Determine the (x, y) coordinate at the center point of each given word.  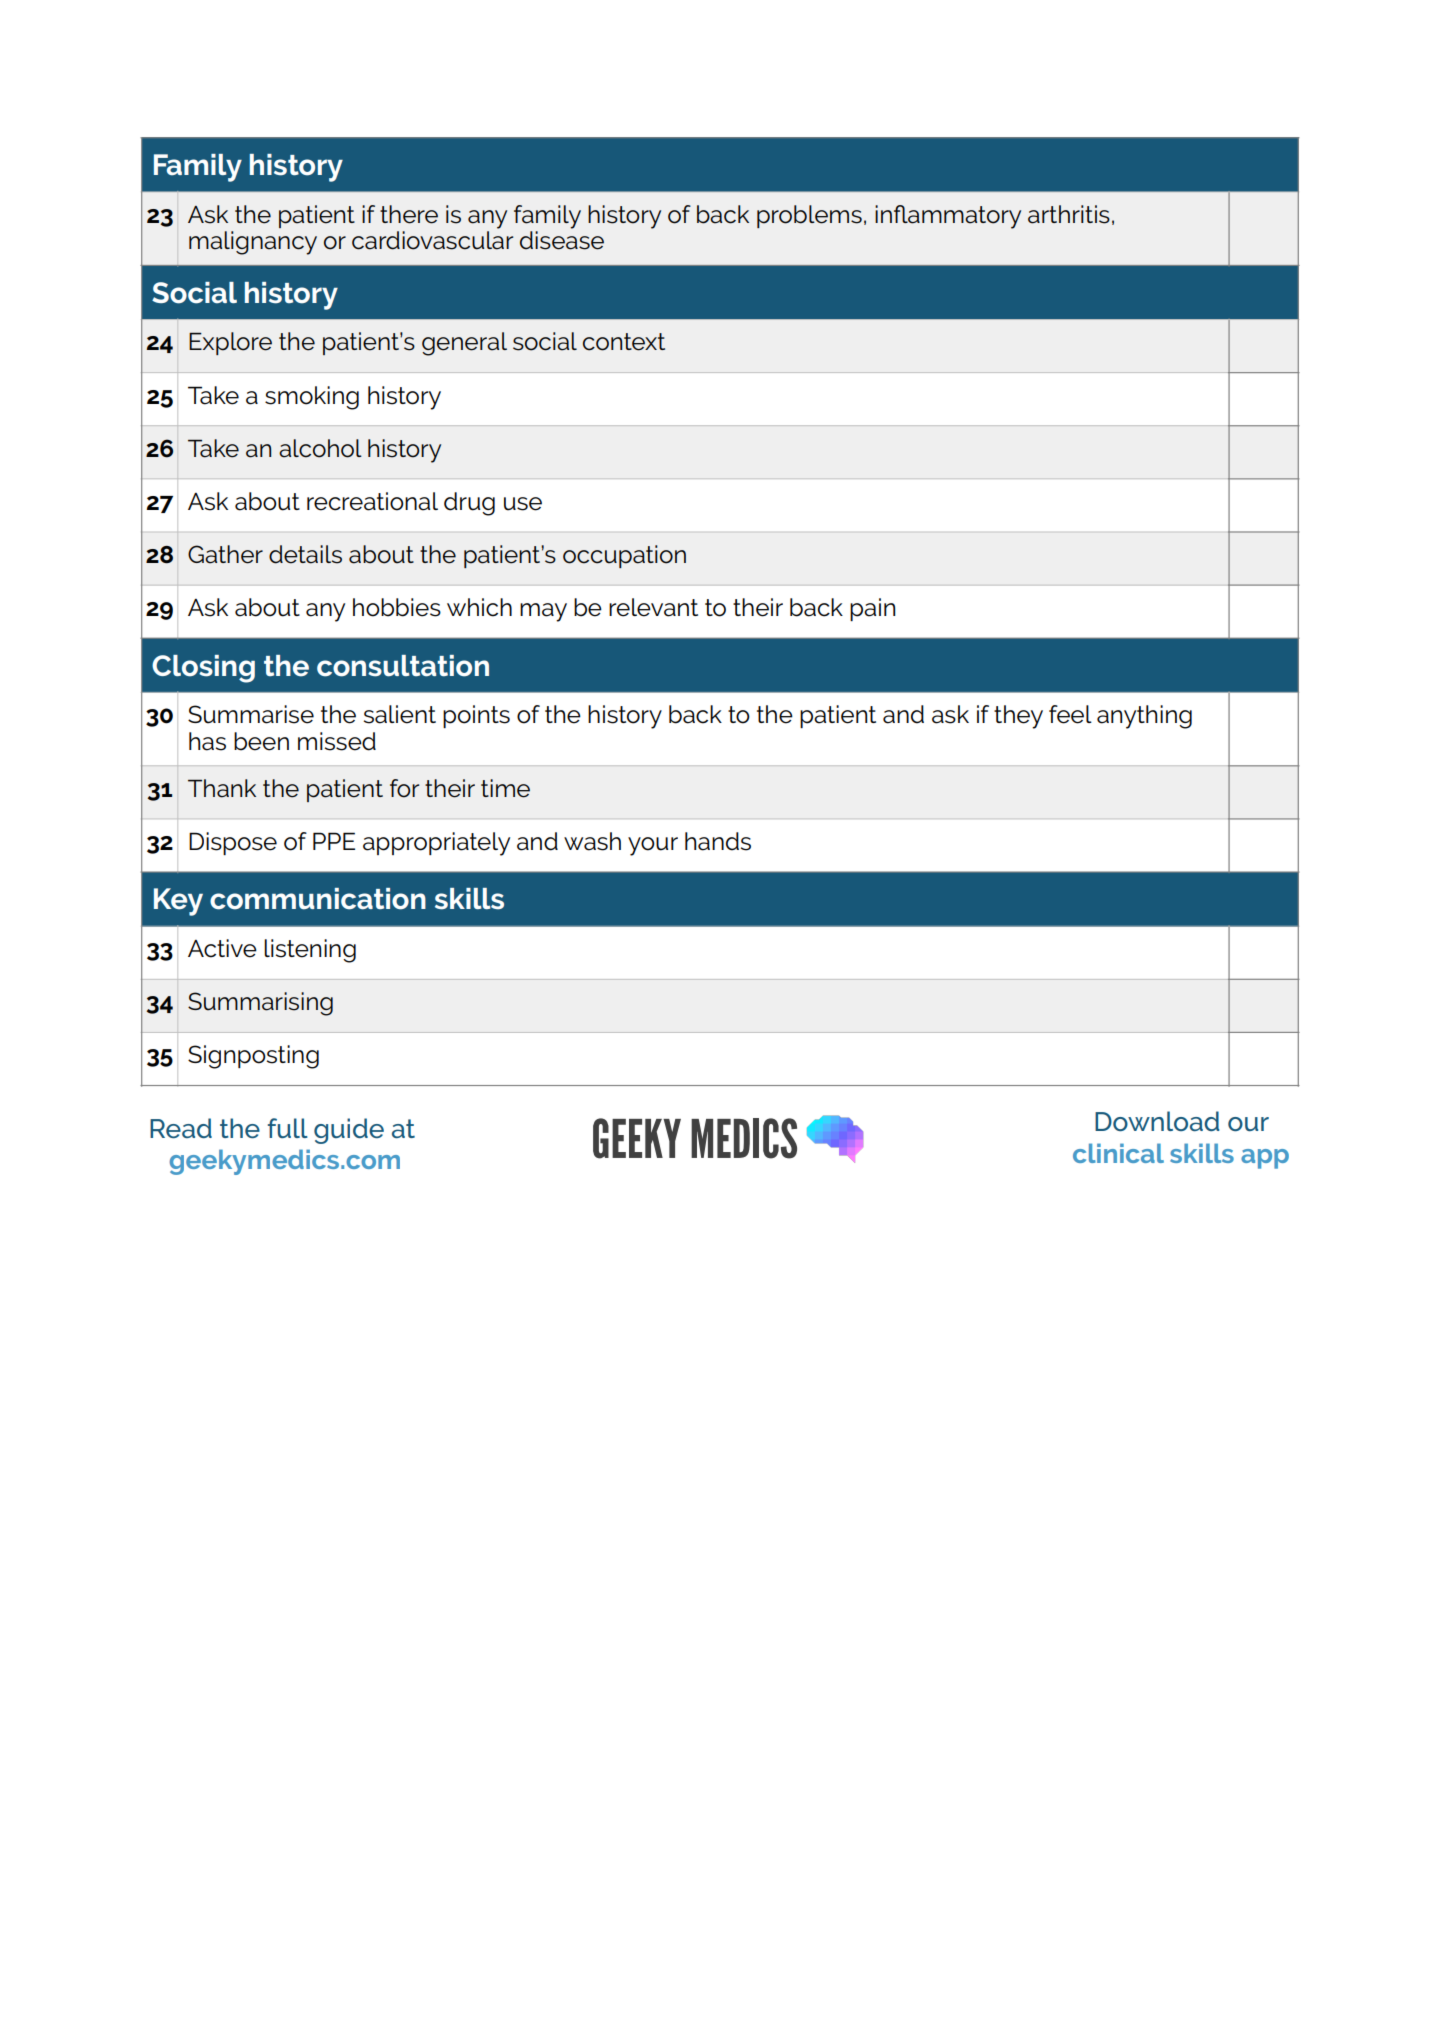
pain (872, 609)
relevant (653, 607)
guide (349, 1131)
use (523, 504)
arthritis (1069, 214)
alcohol (320, 448)
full (288, 1128)
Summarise (251, 714)
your (653, 846)
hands (718, 841)
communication (318, 899)
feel (1070, 714)
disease (562, 240)
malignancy (253, 243)
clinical (1118, 1153)
